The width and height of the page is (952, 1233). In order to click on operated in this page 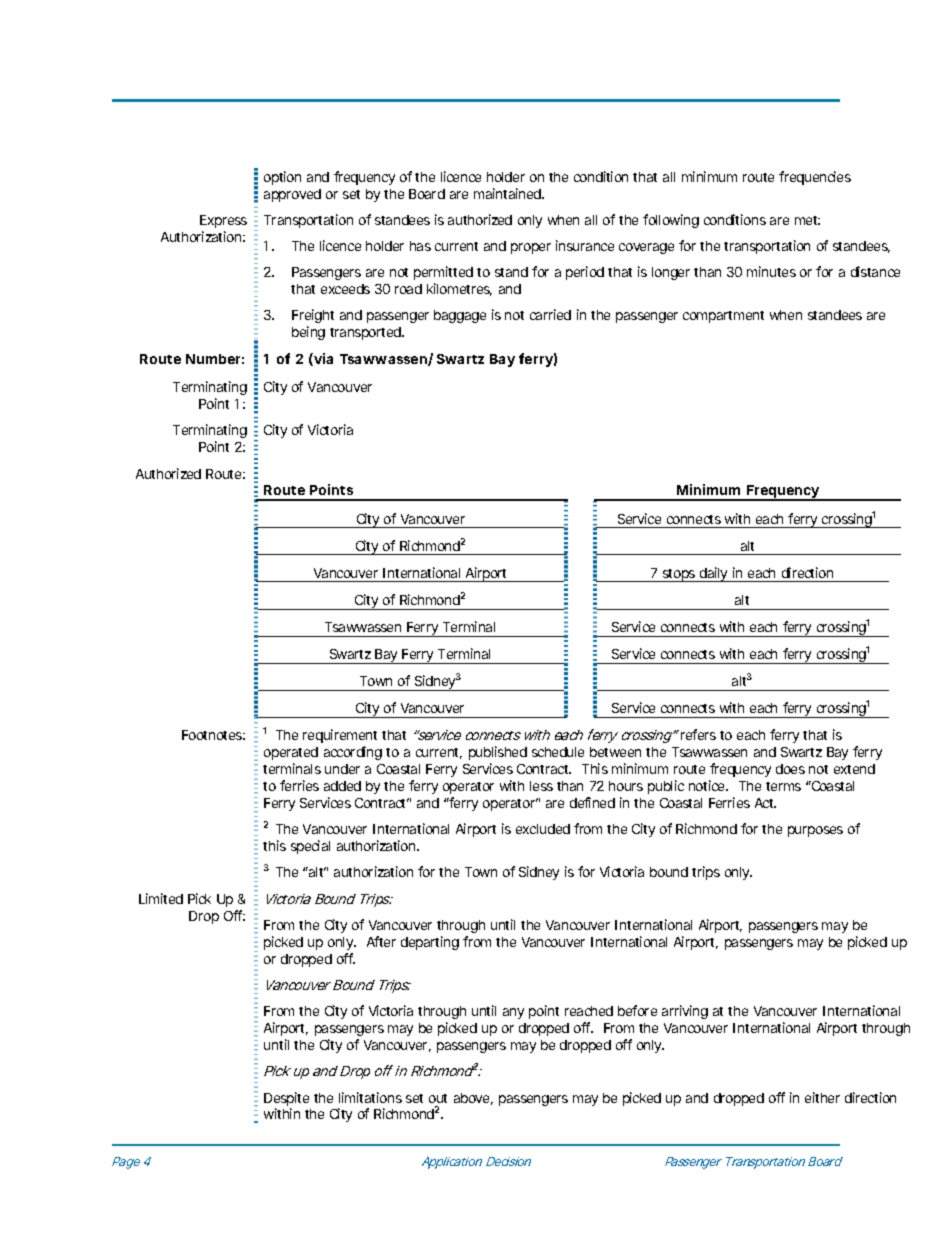, I will do `click(291, 753)`.
